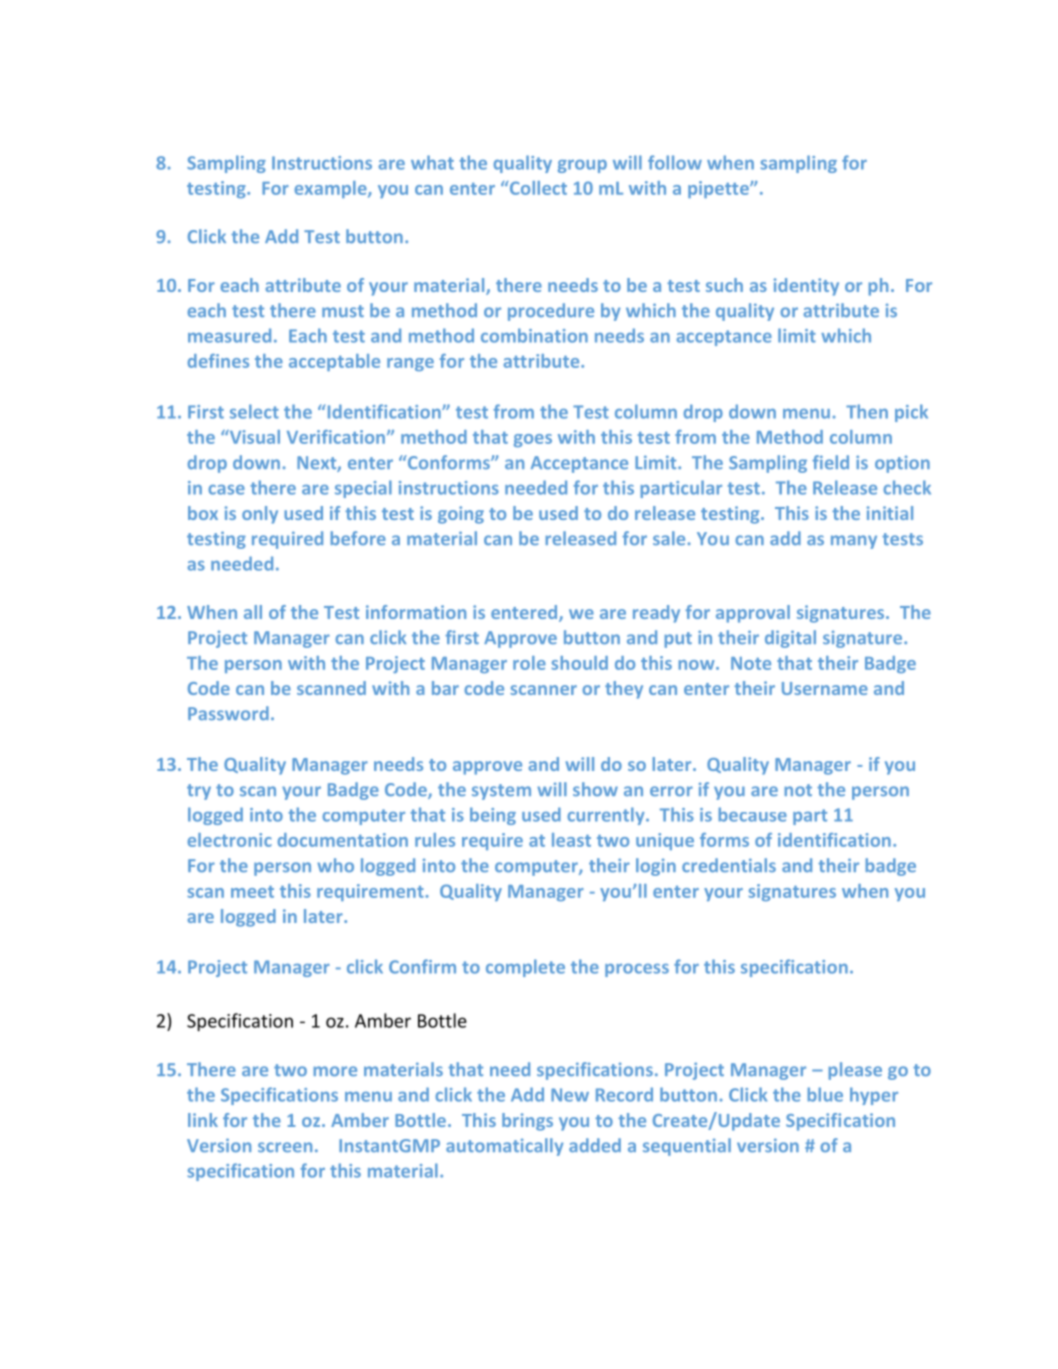 The image size is (1058, 1369). What do you see at coordinates (579, 663) in the screenshot?
I see `should` at bounding box center [579, 663].
